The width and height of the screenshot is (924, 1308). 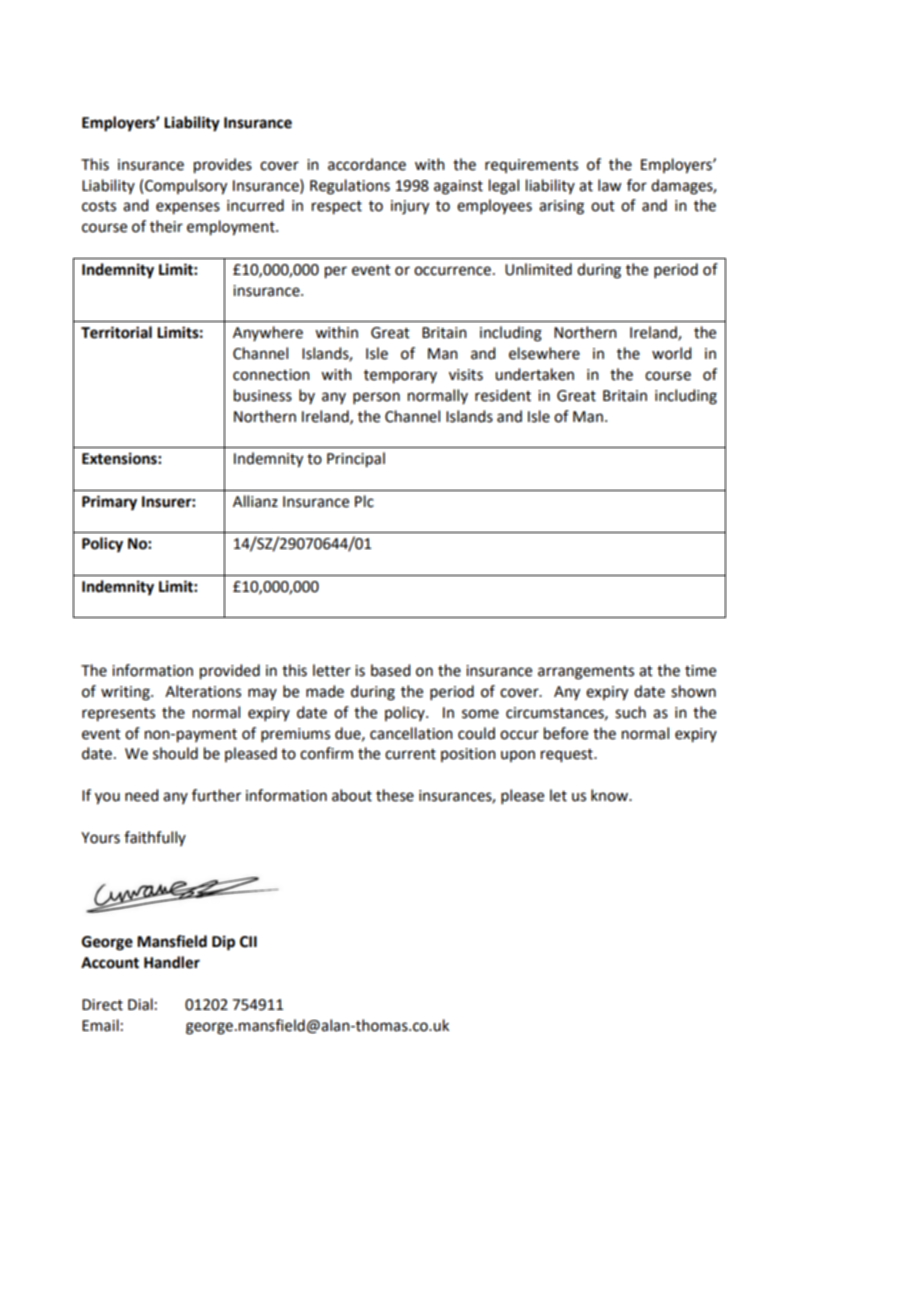 What do you see at coordinates (186, 187) in the screenshot?
I see `Compulsory` at bounding box center [186, 187].
